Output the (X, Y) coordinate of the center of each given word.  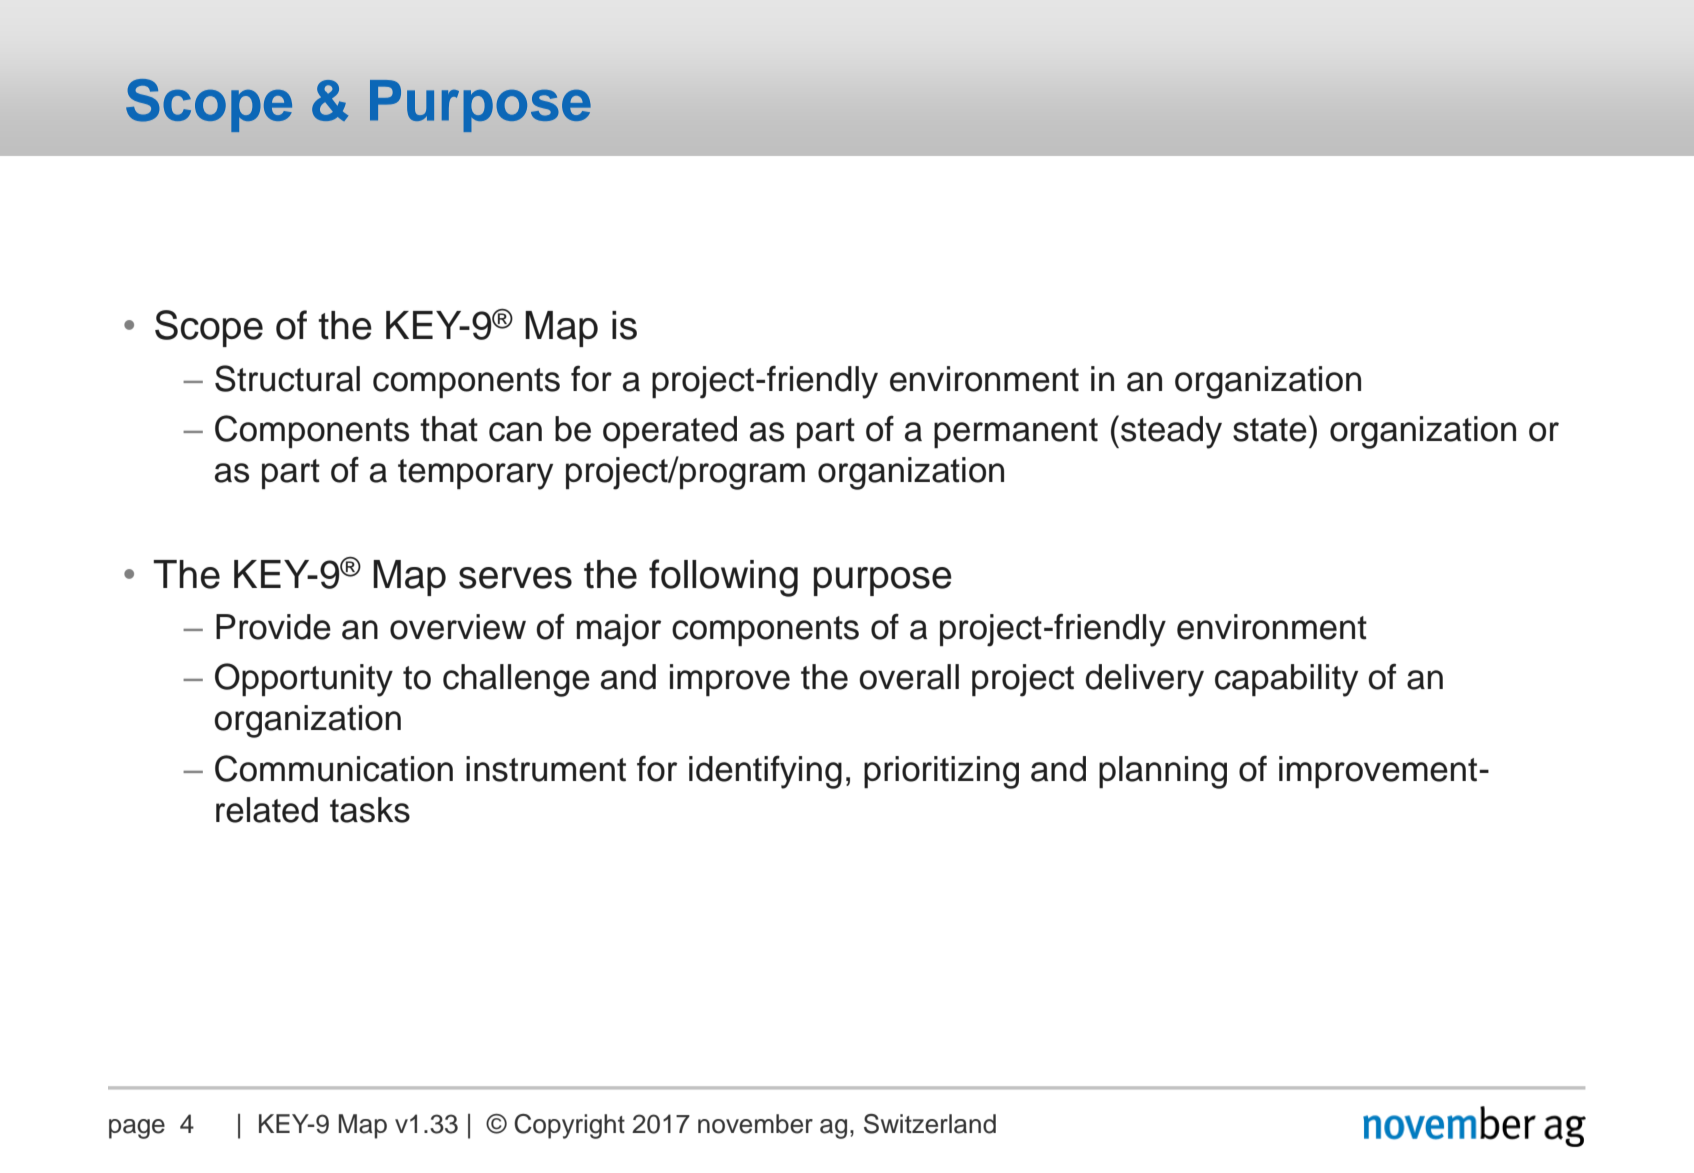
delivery (1144, 680)
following (723, 578)
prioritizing (941, 772)
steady (1171, 432)
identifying (765, 772)
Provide (273, 627)
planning (1163, 772)
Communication (334, 768)
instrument (546, 769)
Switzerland (930, 1124)
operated (670, 432)
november (755, 1124)
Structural (287, 378)
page (137, 1129)
